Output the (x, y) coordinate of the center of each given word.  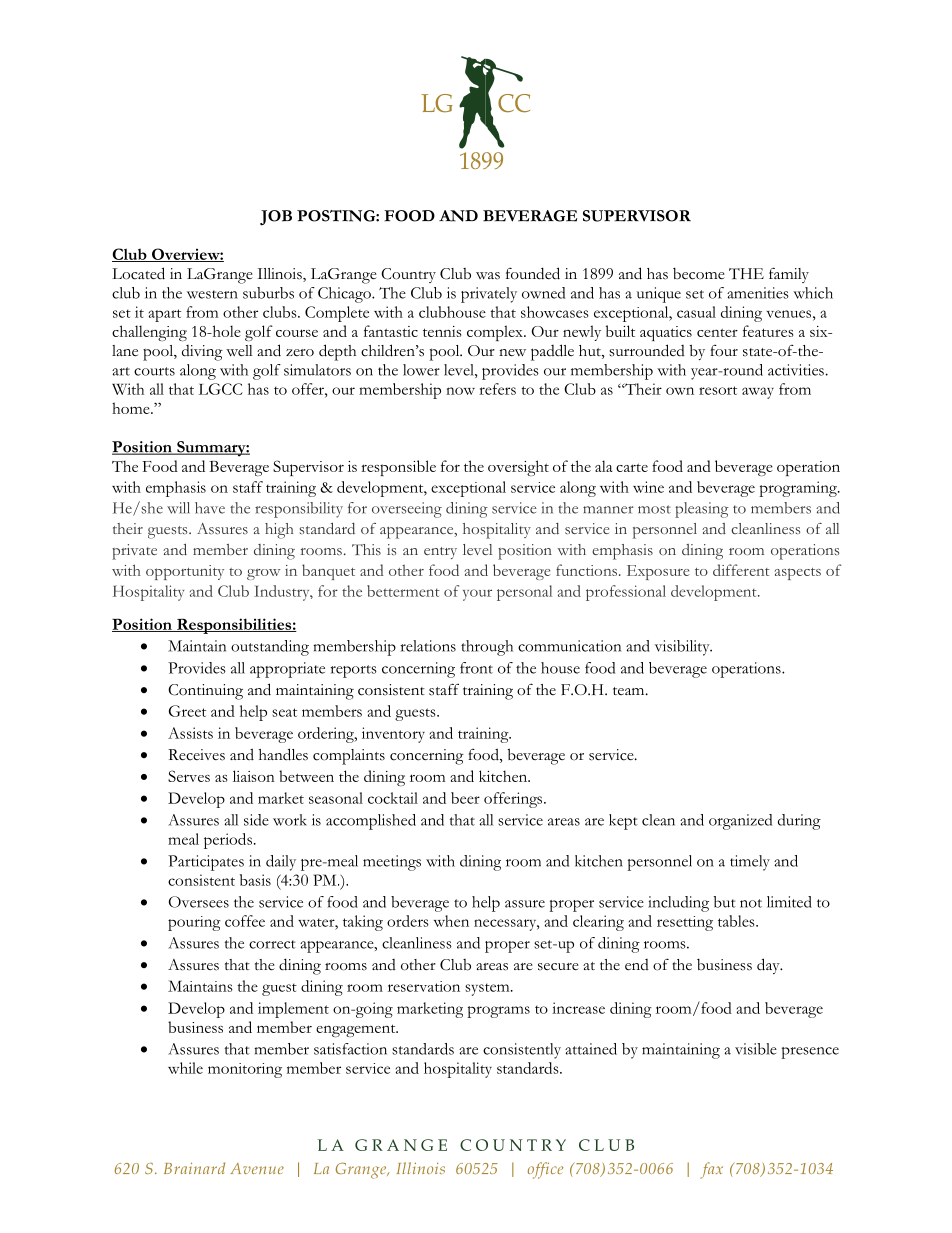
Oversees (199, 902)
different (741, 570)
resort (718, 390)
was (488, 276)
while (185, 1068)
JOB (276, 218)
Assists (190, 733)
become (699, 274)
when (451, 921)
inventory (393, 735)
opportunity (185, 572)
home (132, 408)
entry (440, 553)
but (725, 902)
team (630, 691)
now (460, 391)
